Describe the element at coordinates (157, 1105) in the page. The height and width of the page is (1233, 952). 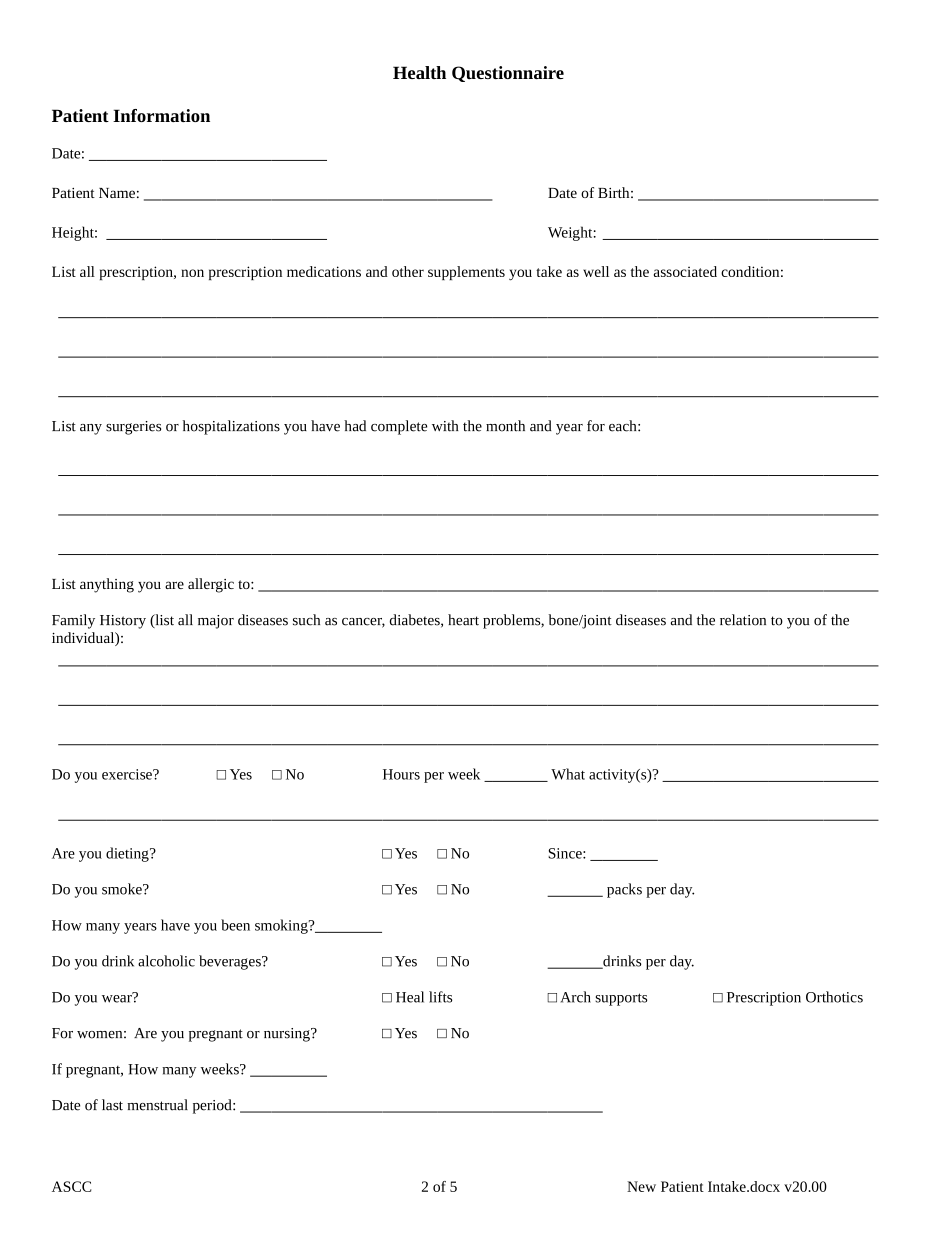
I see `menstrual` at that location.
